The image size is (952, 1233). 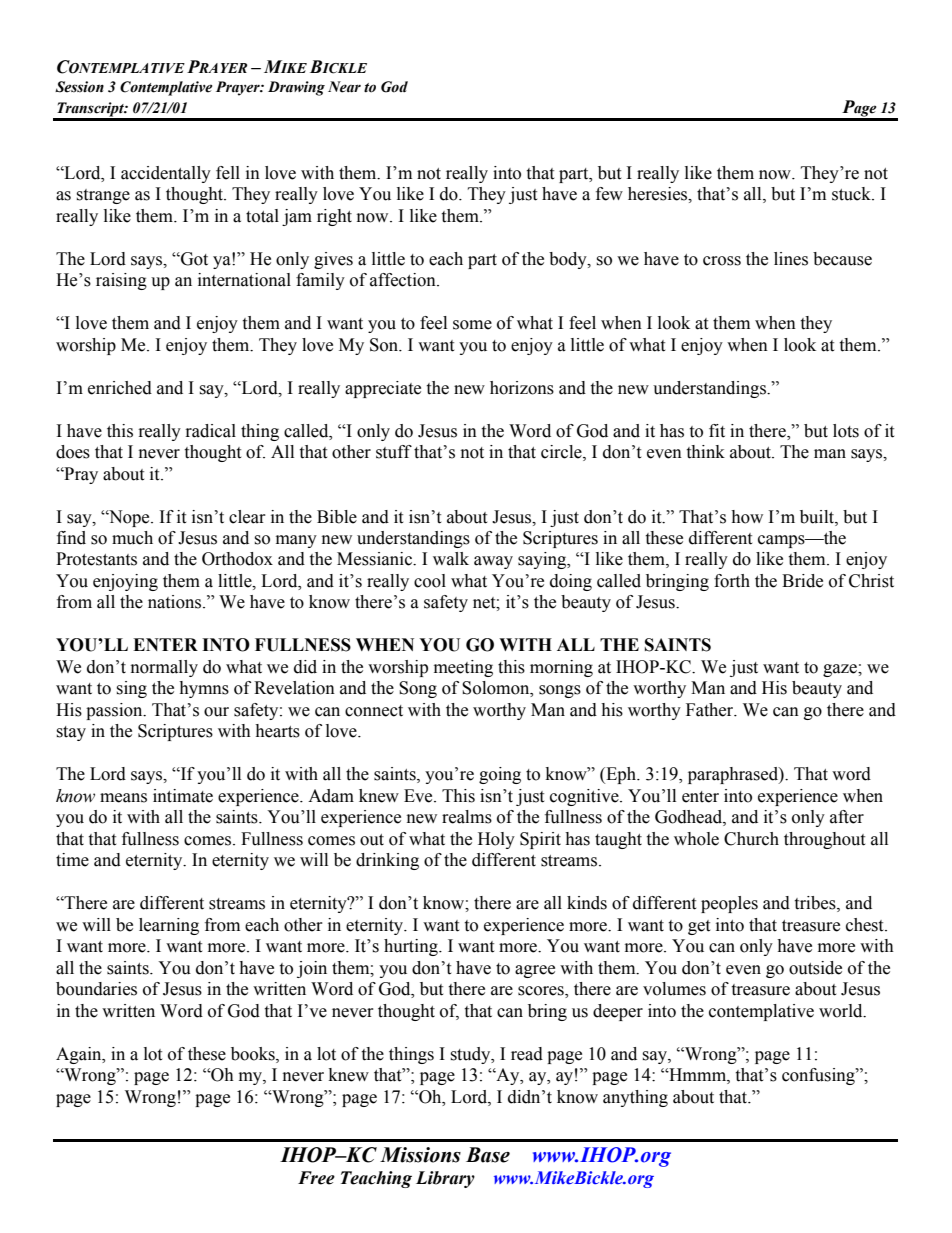 What do you see at coordinates (132, 538) in the image?
I see `much` at bounding box center [132, 538].
